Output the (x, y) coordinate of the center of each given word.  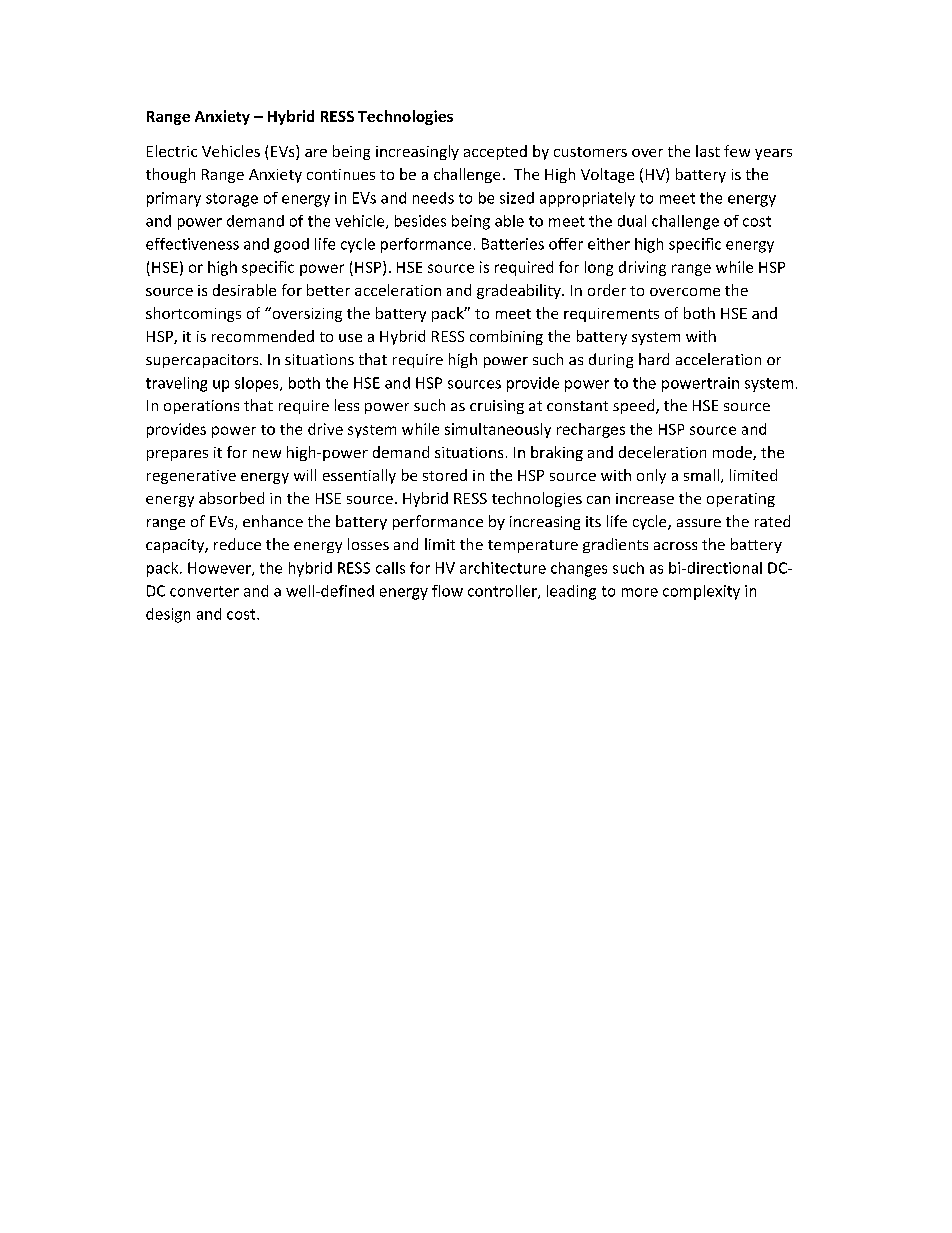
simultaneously (498, 430)
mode (733, 453)
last (708, 151)
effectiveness (192, 244)
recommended (263, 336)
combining (506, 337)
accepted (495, 152)
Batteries (513, 244)
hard (654, 359)
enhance (273, 521)
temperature (533, 546)
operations (201, 407)
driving (642, 268)
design (168, 615)
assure (699, 523)
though (170, 175)
